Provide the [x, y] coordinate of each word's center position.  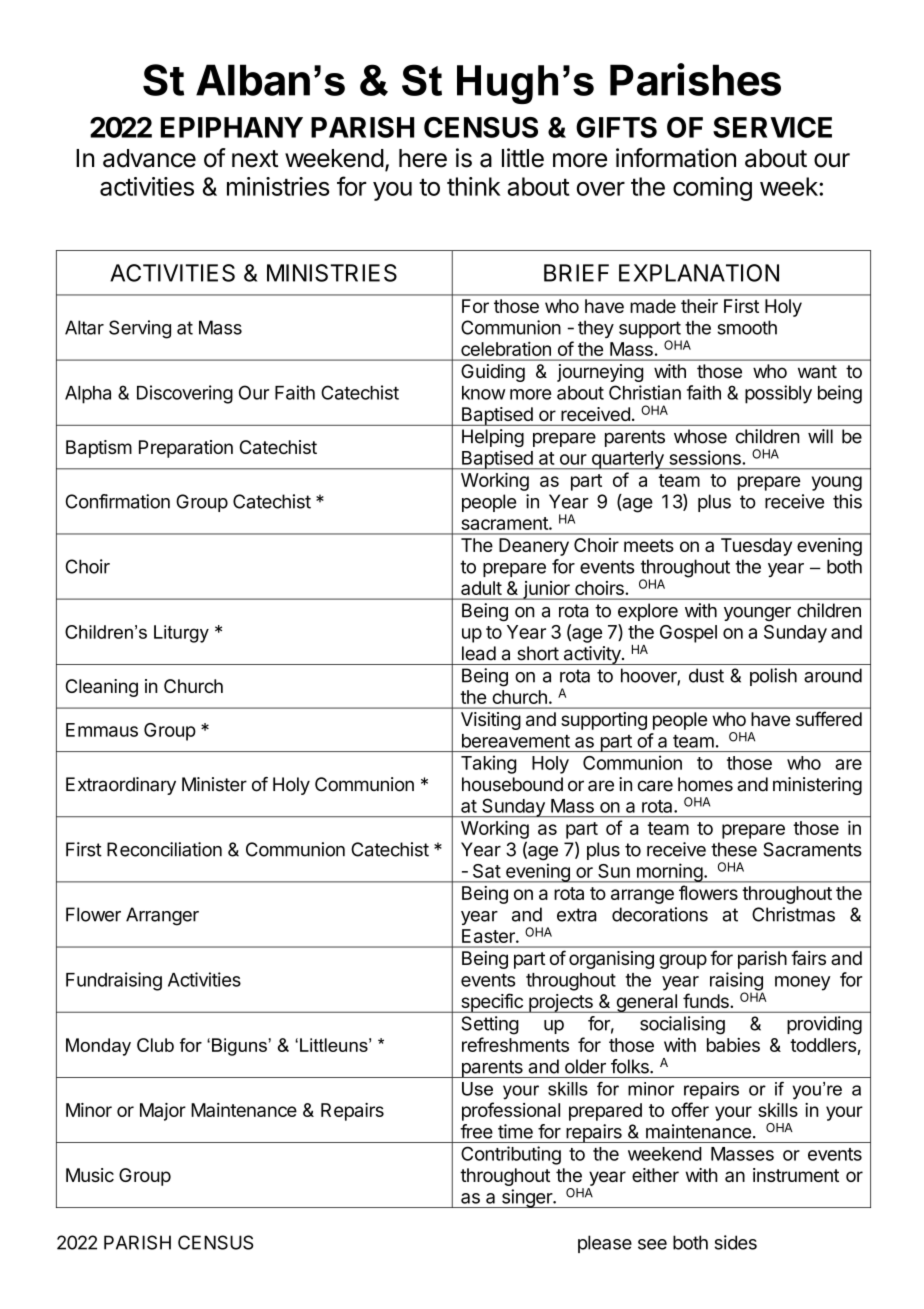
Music [90, 1175]
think [474, 186]
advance [149, 158]
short [538, 653]
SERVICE [772, 127]
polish [773, 677]
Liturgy [181, 634]
